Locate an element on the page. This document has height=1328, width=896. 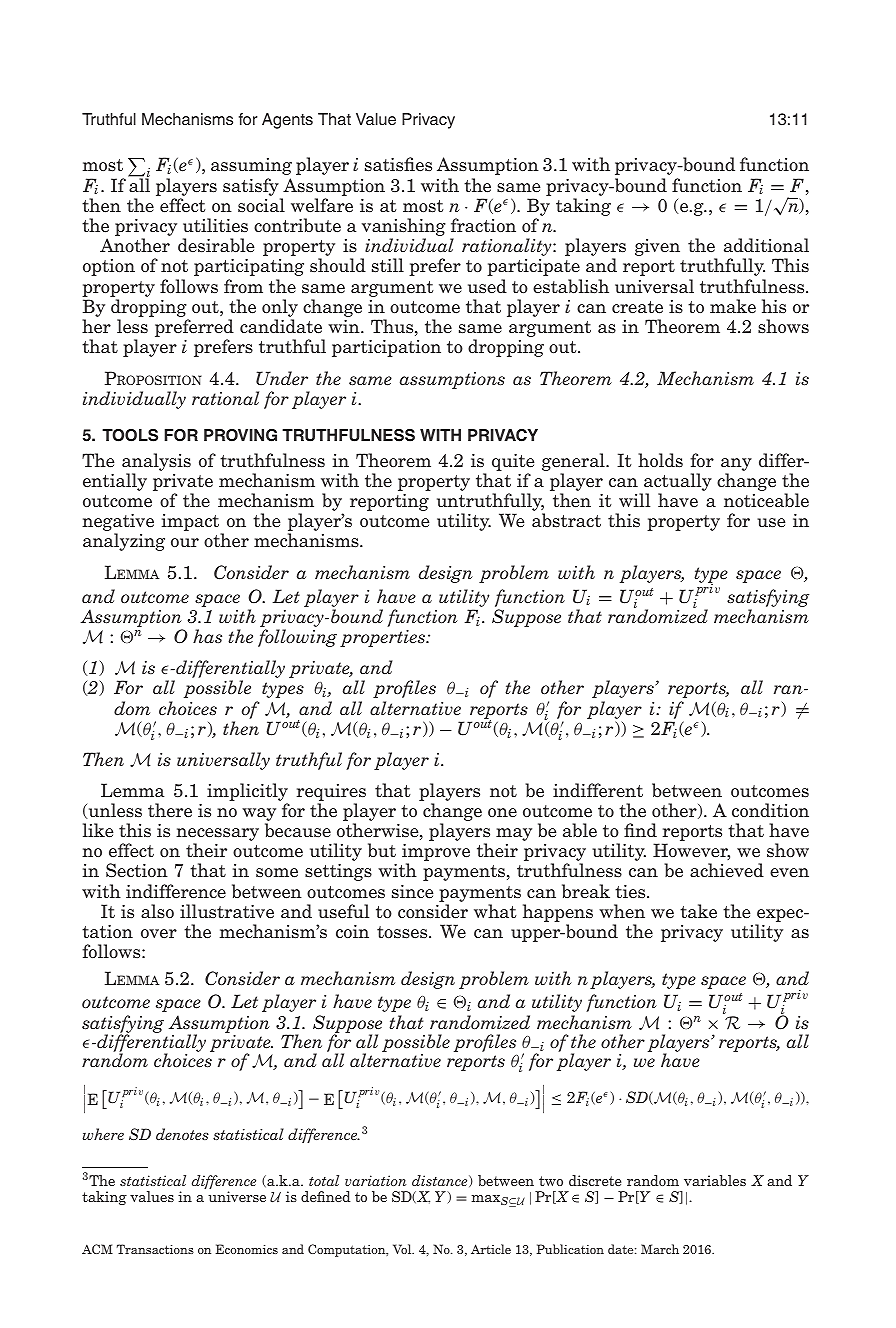
satisfies is located at coordinates (398, 164).
